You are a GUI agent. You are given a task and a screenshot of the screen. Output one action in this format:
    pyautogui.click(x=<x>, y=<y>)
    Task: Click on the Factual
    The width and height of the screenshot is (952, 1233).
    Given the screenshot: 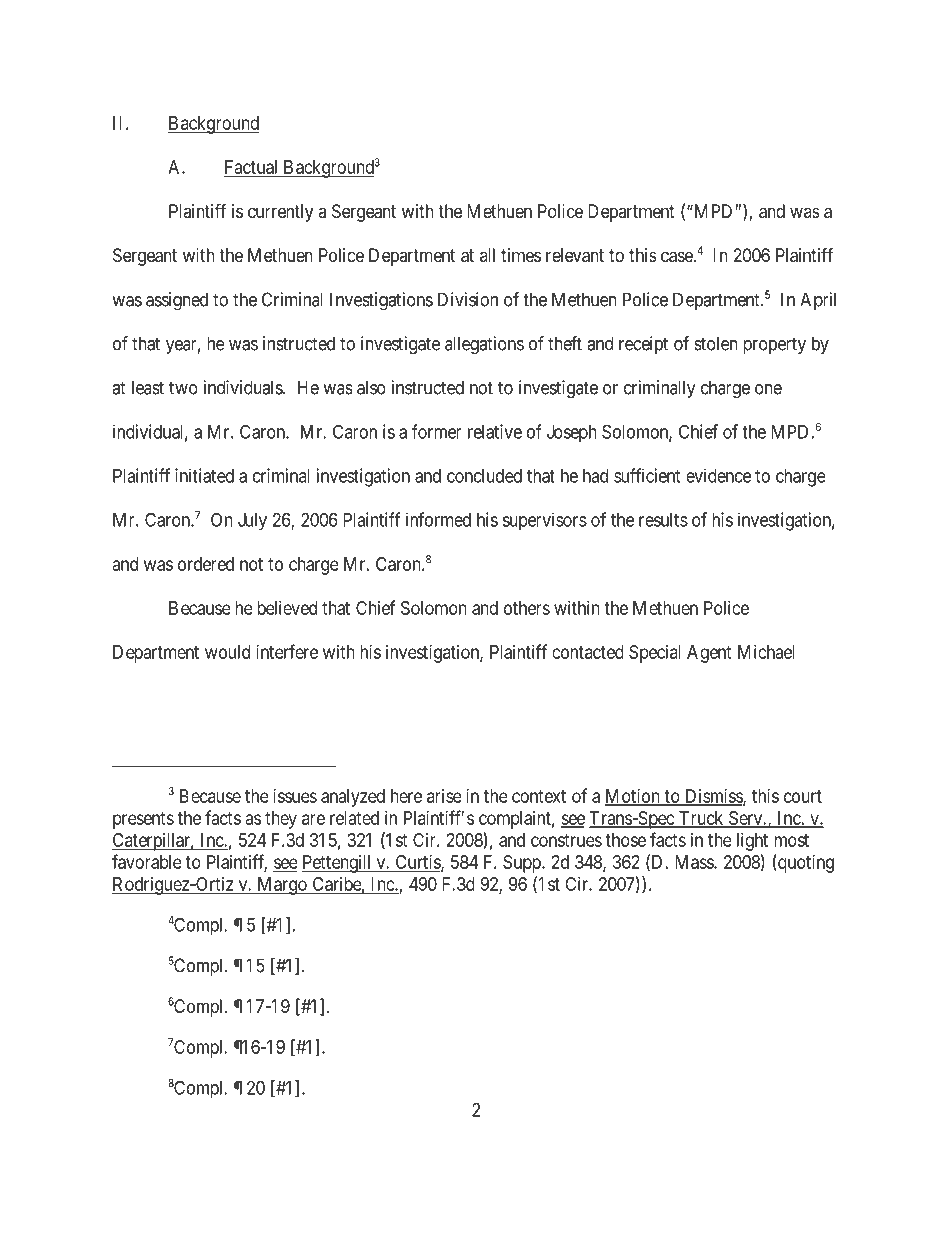 What is the action you would take?
    pyautogui.click(x=252, y=168)
